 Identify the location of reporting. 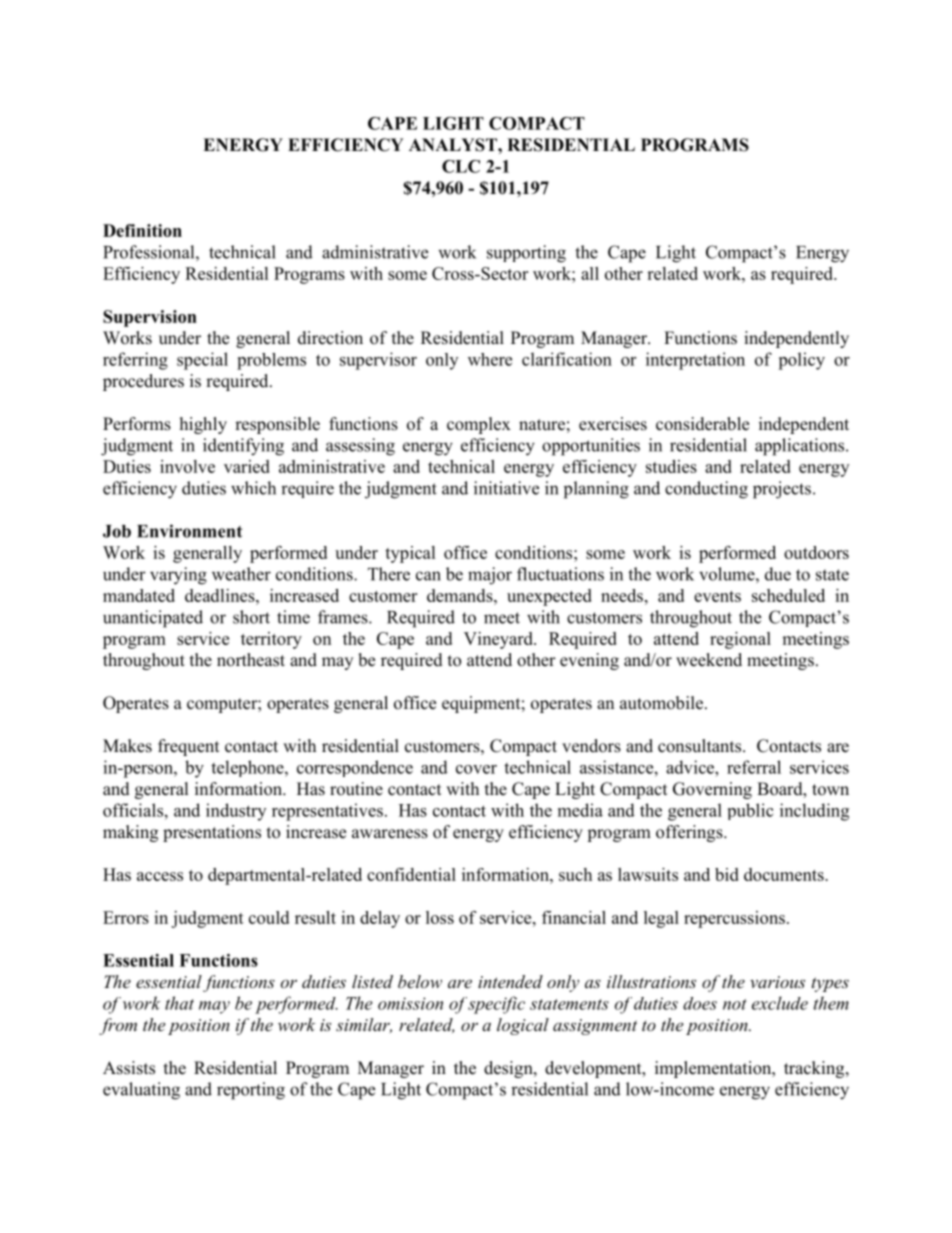
(251, 1091).
